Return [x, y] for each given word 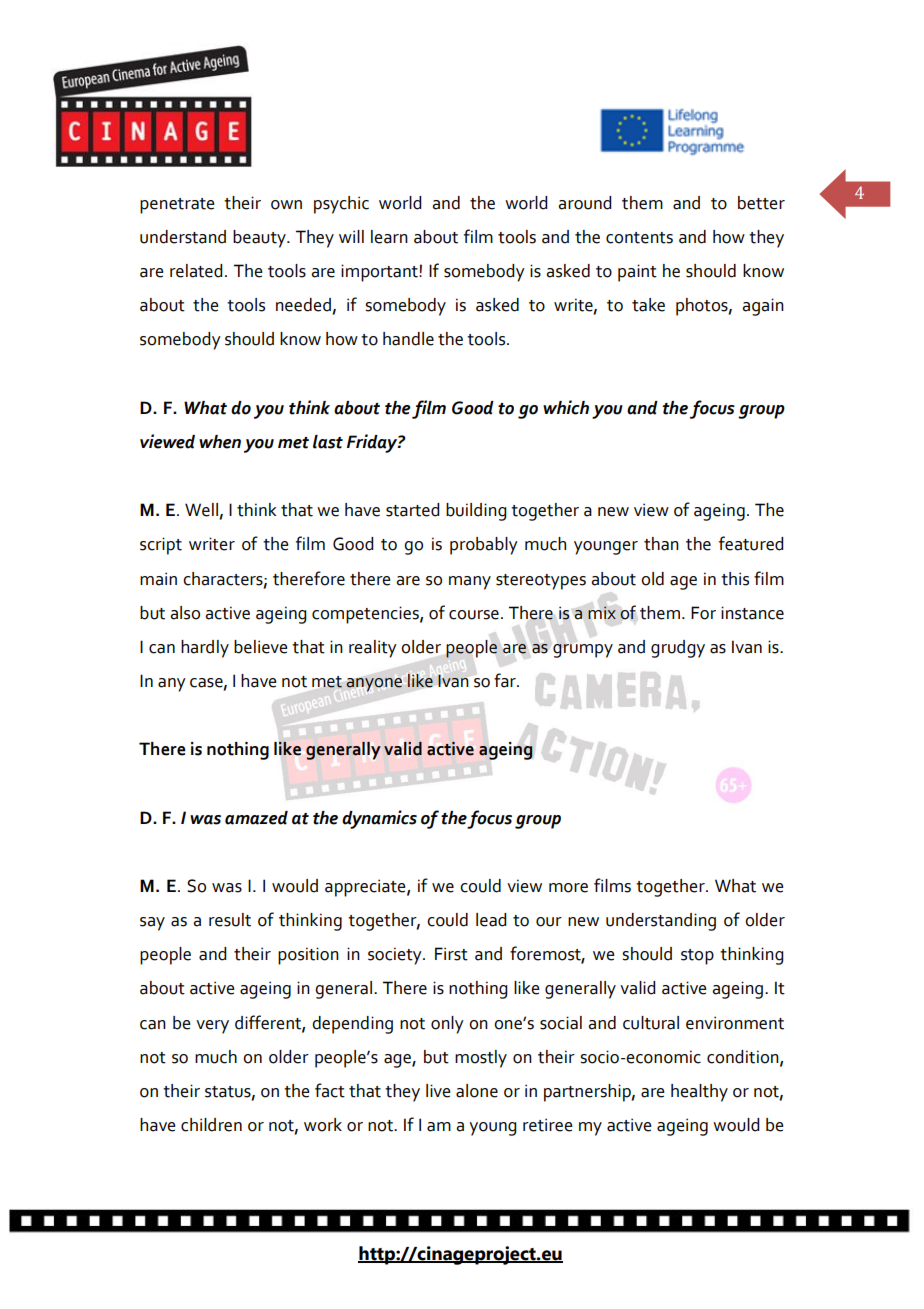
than [661, 544]
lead [491, 920]
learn [389, 237]
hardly [205, 649]
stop [697, 957]
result [230, 920]
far [506, 680]
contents [639, 238]
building [476, 512]
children [211, 1125]
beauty [260, 239]
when [220, 442]
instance [752, 613]
